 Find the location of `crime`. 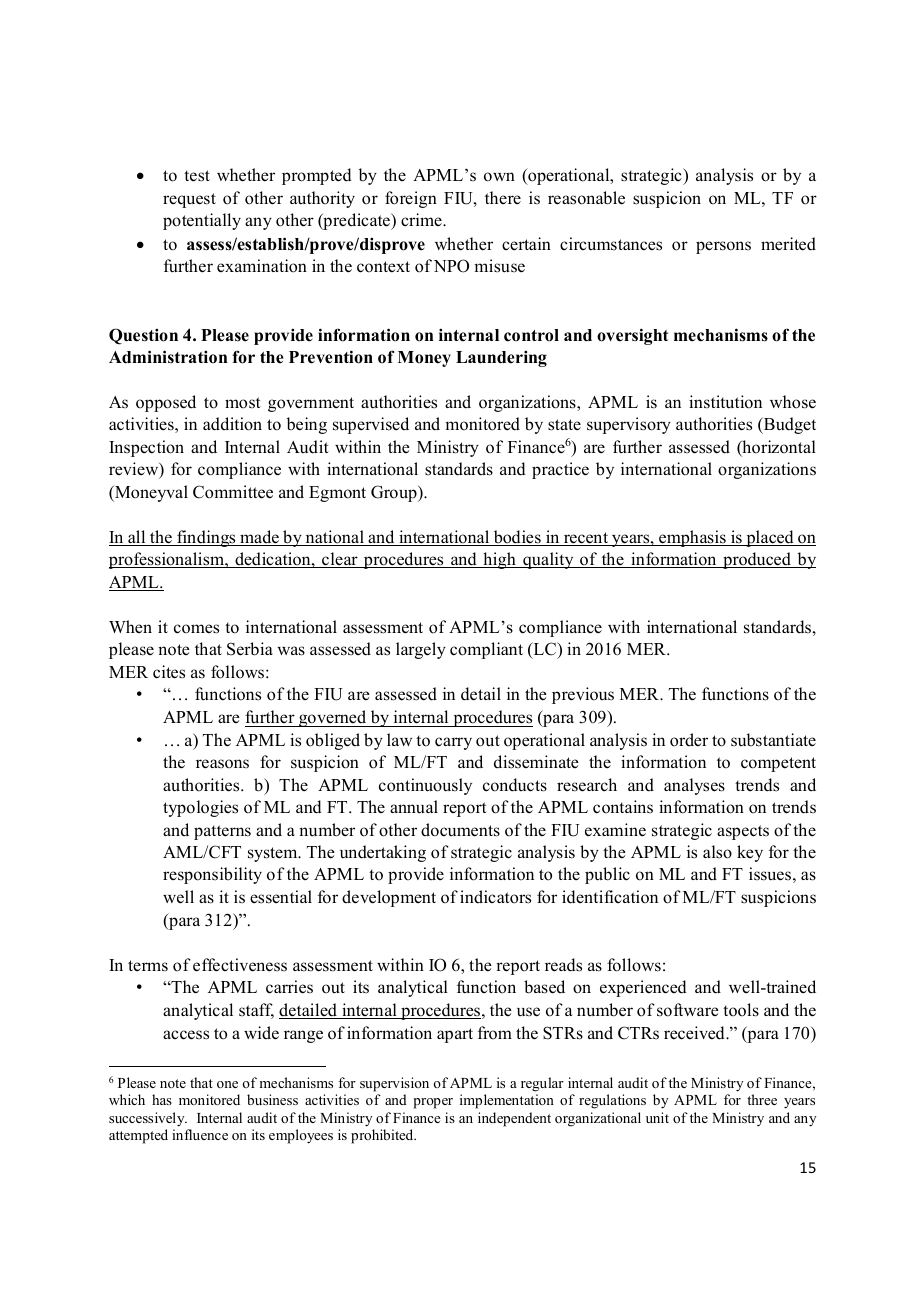

crime is located at coordinates (422, 219).
